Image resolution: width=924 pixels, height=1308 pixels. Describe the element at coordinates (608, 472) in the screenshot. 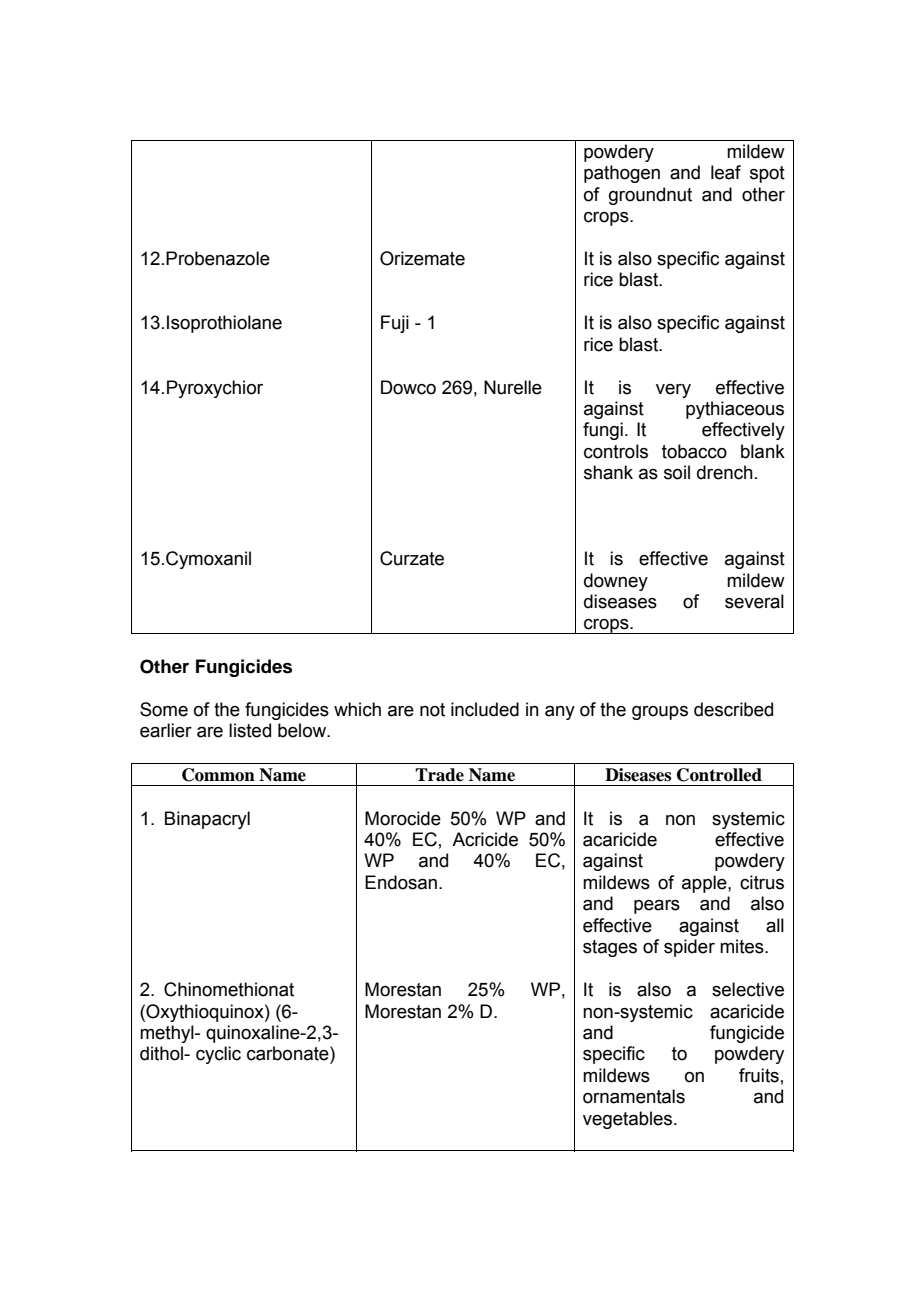

I see `shank` at that location.
